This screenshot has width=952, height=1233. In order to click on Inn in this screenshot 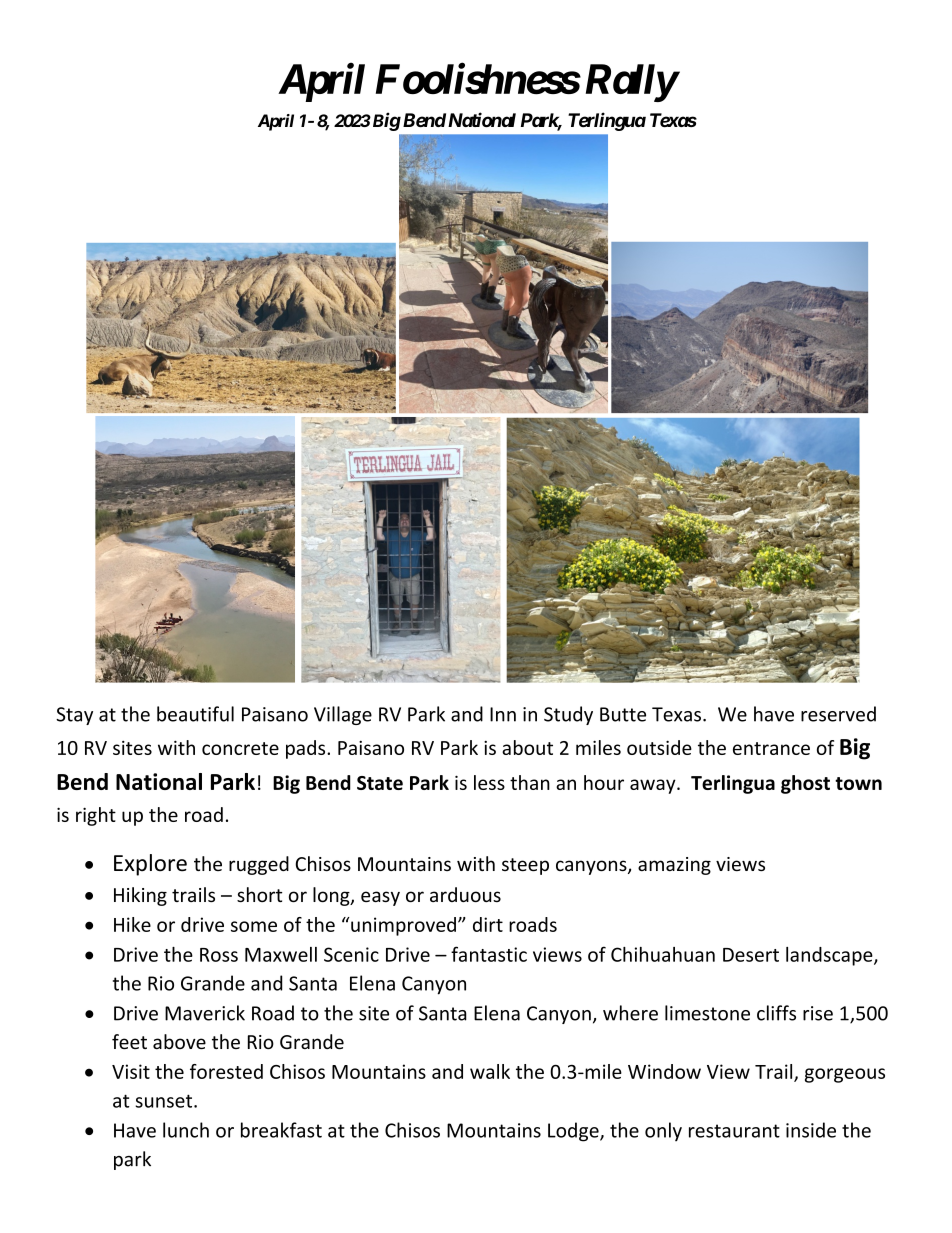, I will do `click(503, 714)`.
